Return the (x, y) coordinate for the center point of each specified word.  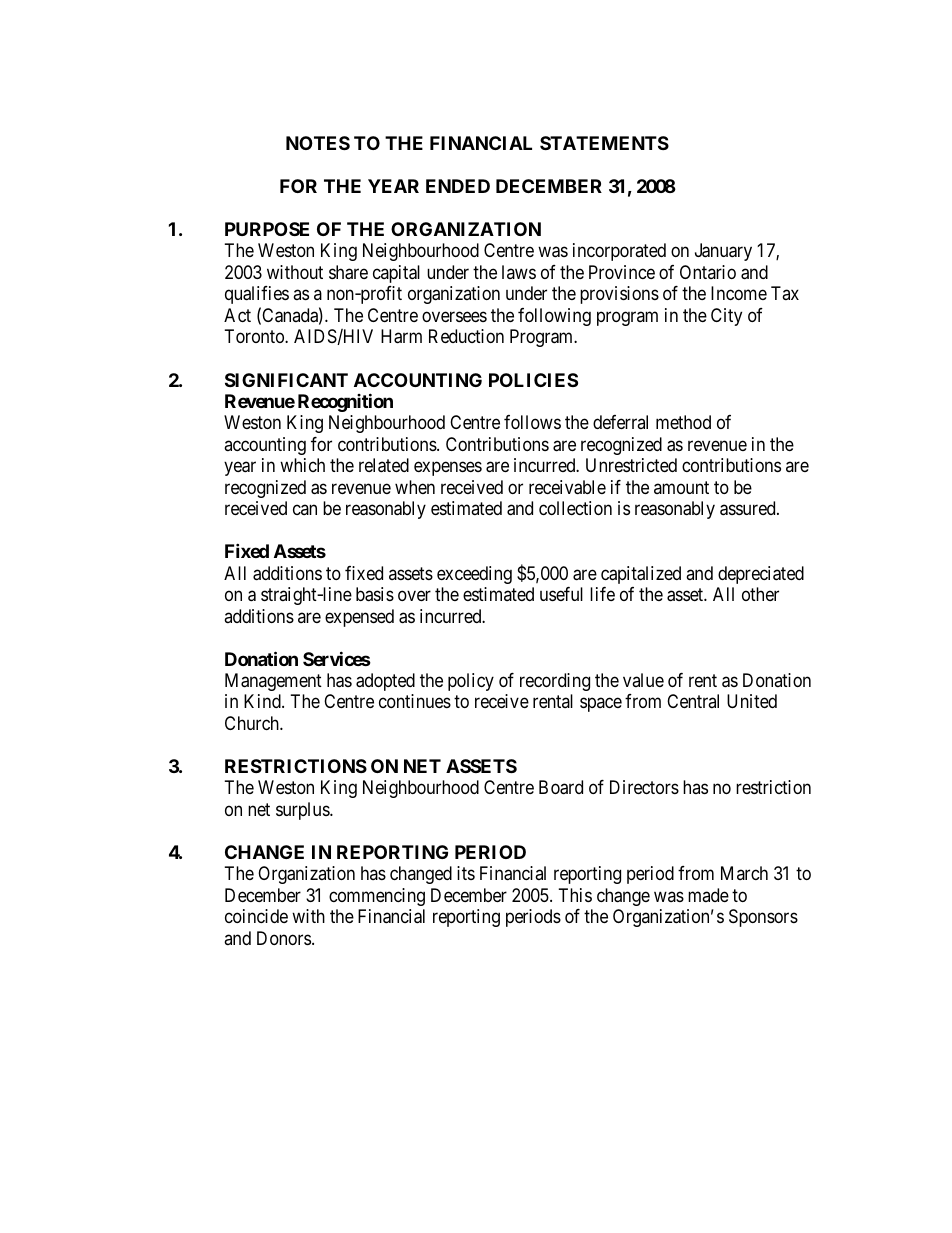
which (302, 465)
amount (681, 487)
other (760, 594)
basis (375, 594)
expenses (448, 469)
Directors (644, 787)
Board (561, 787)
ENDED (458, 186)
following (554, 317)
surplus (303, 811)
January (723, 252)
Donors (284, 938)
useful (561, 594)
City (726, 317)
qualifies (257, 295)
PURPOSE (267, 229)
